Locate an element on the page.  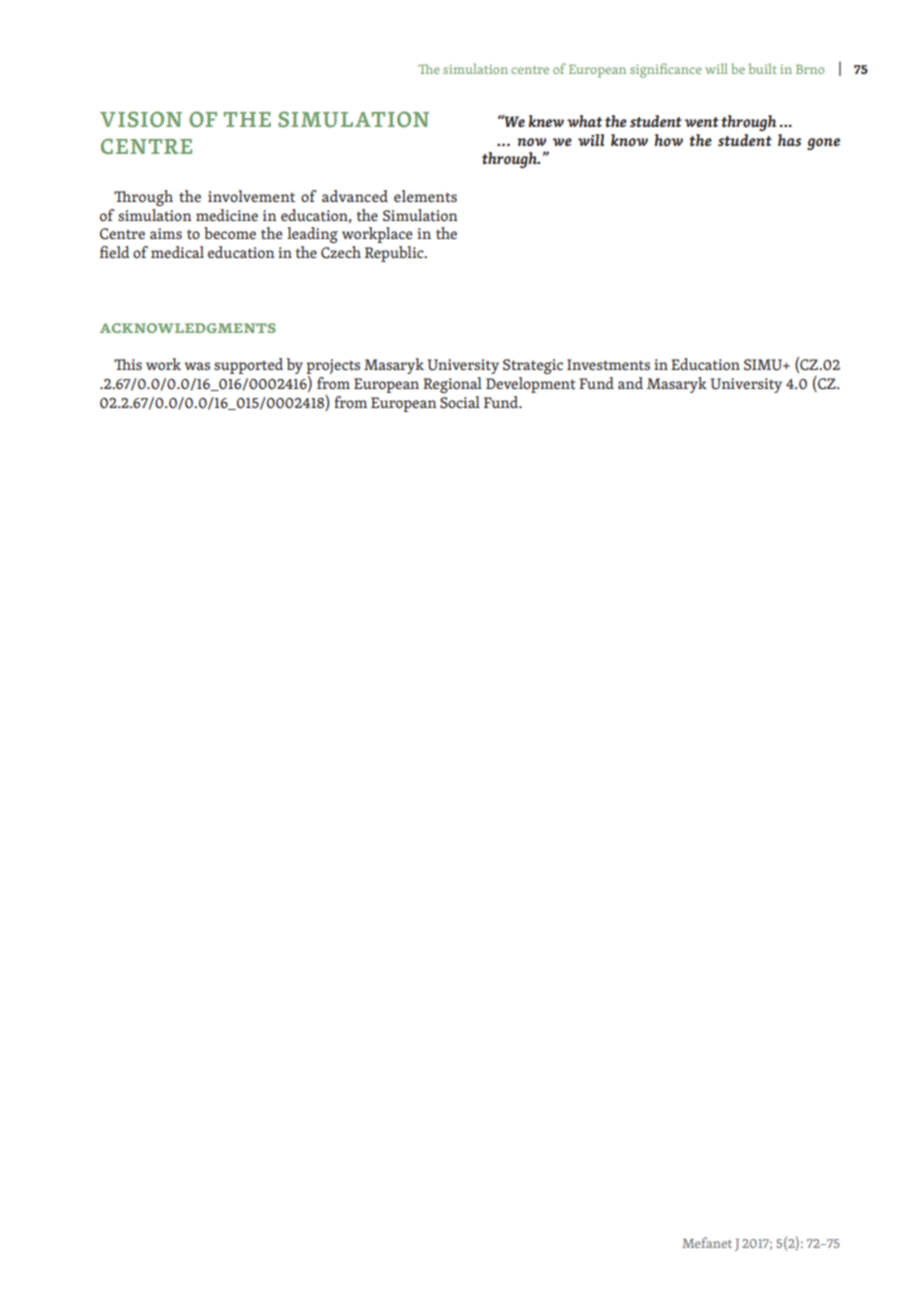
involvement is located at coordinates (251, 196).
